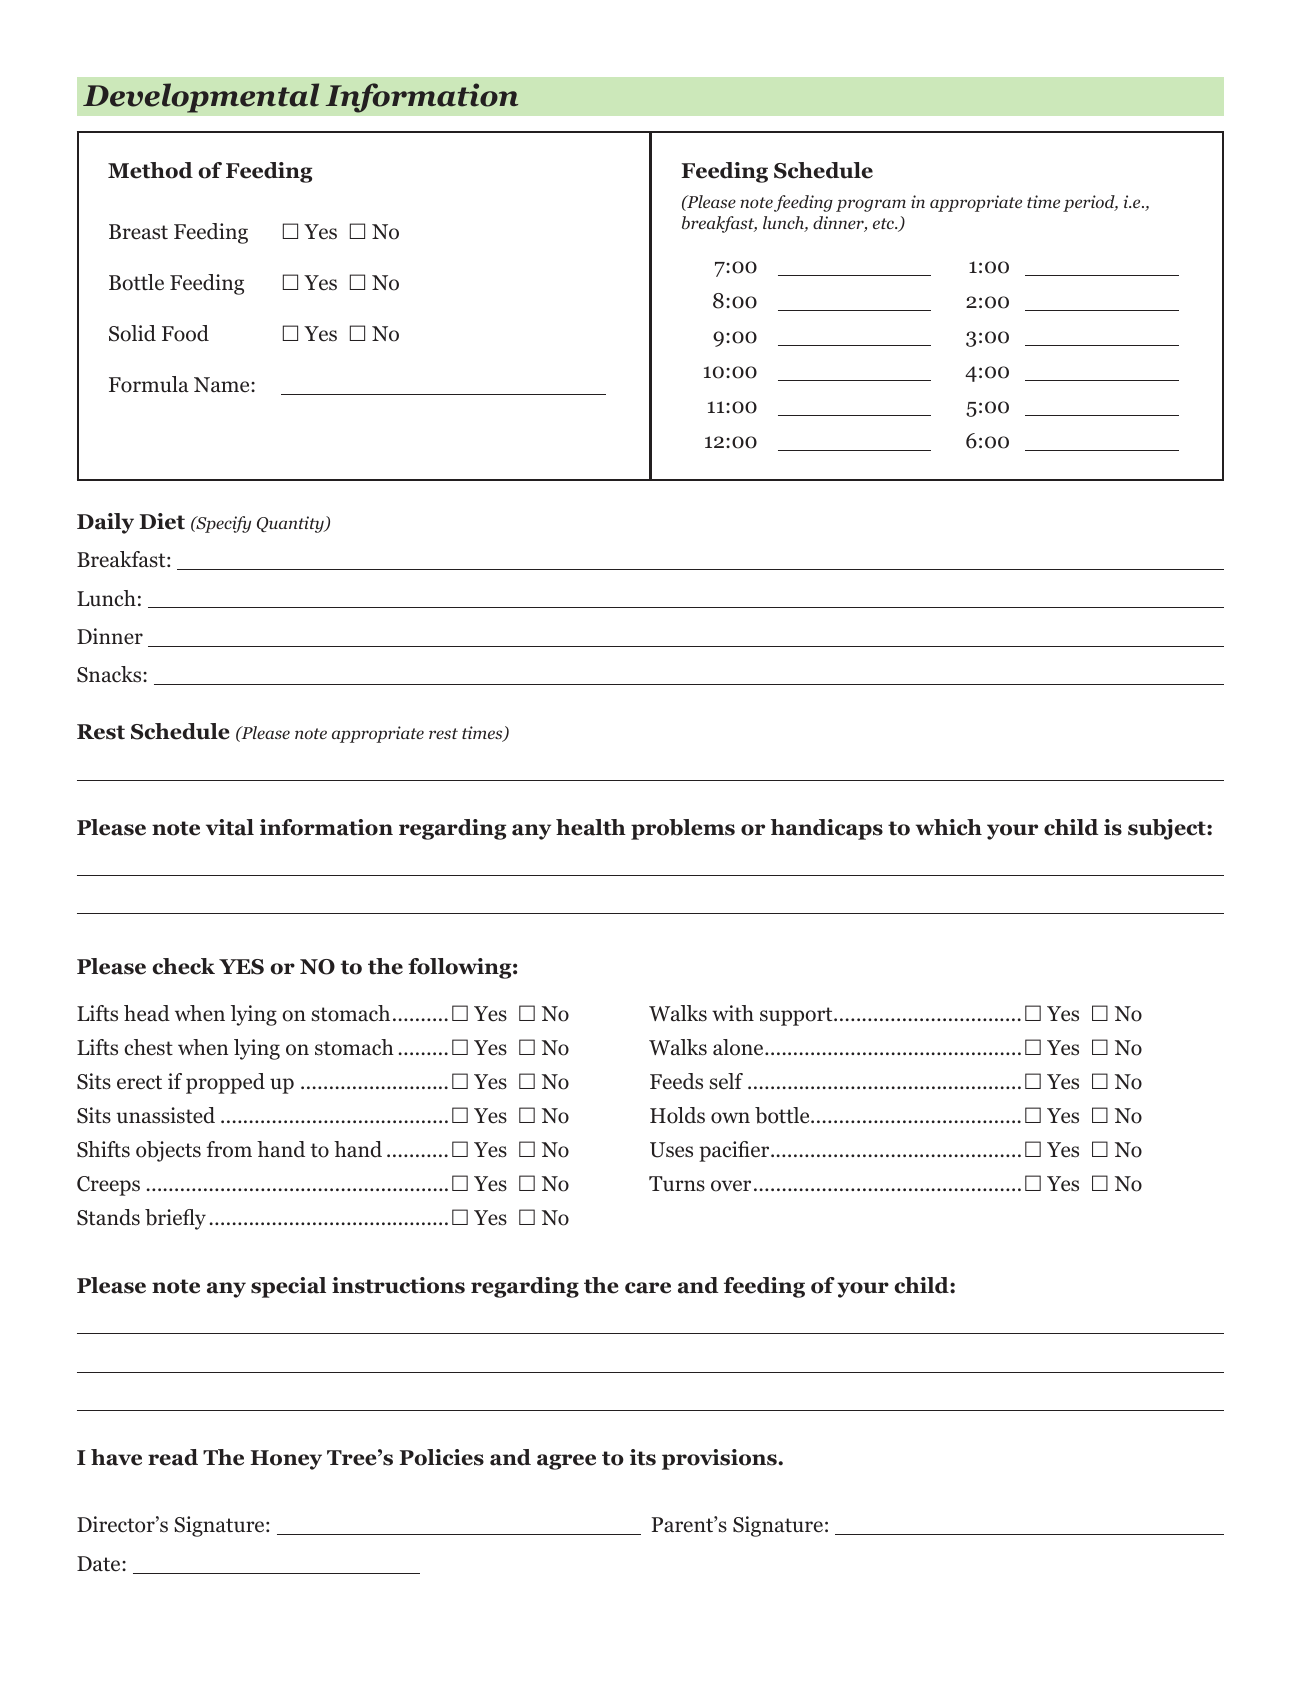 The width and height of the page is (1301, 1683). I want to click on Specify, so click(222, 524).
